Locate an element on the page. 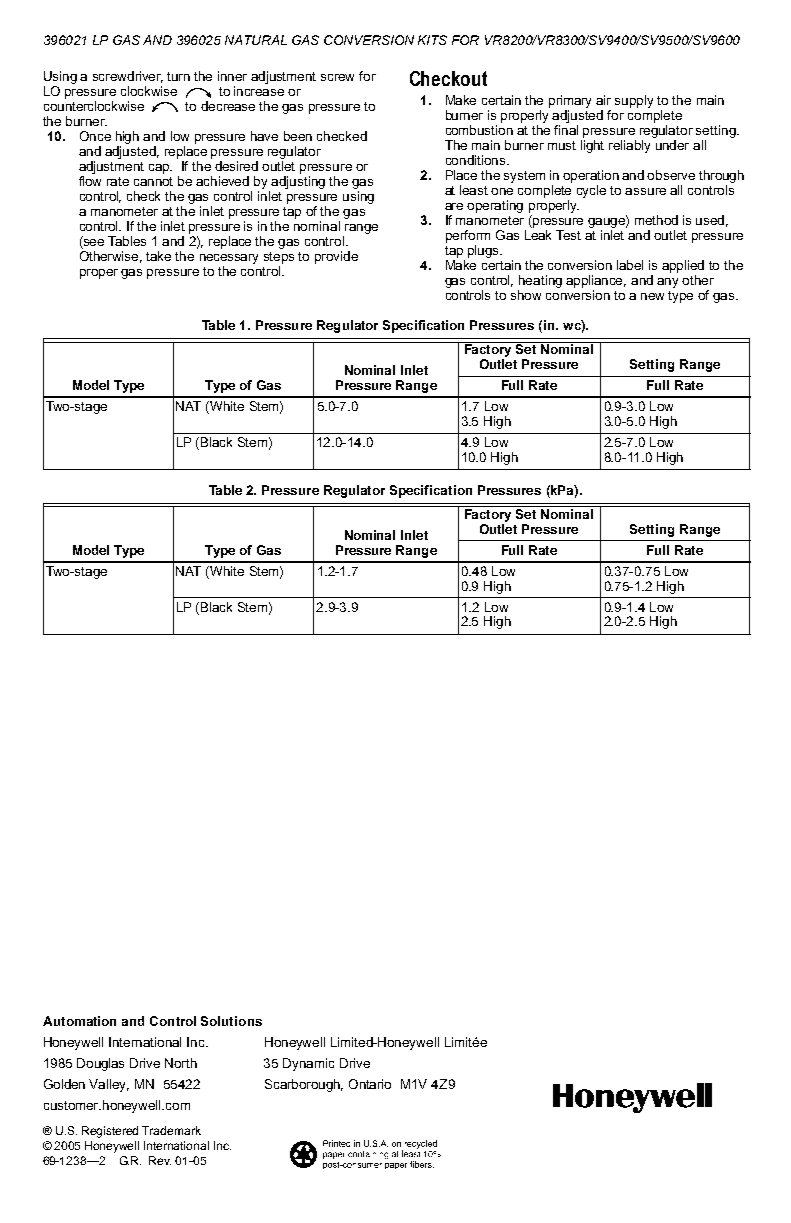  Ontario is located at coordinates (370, 1084).
